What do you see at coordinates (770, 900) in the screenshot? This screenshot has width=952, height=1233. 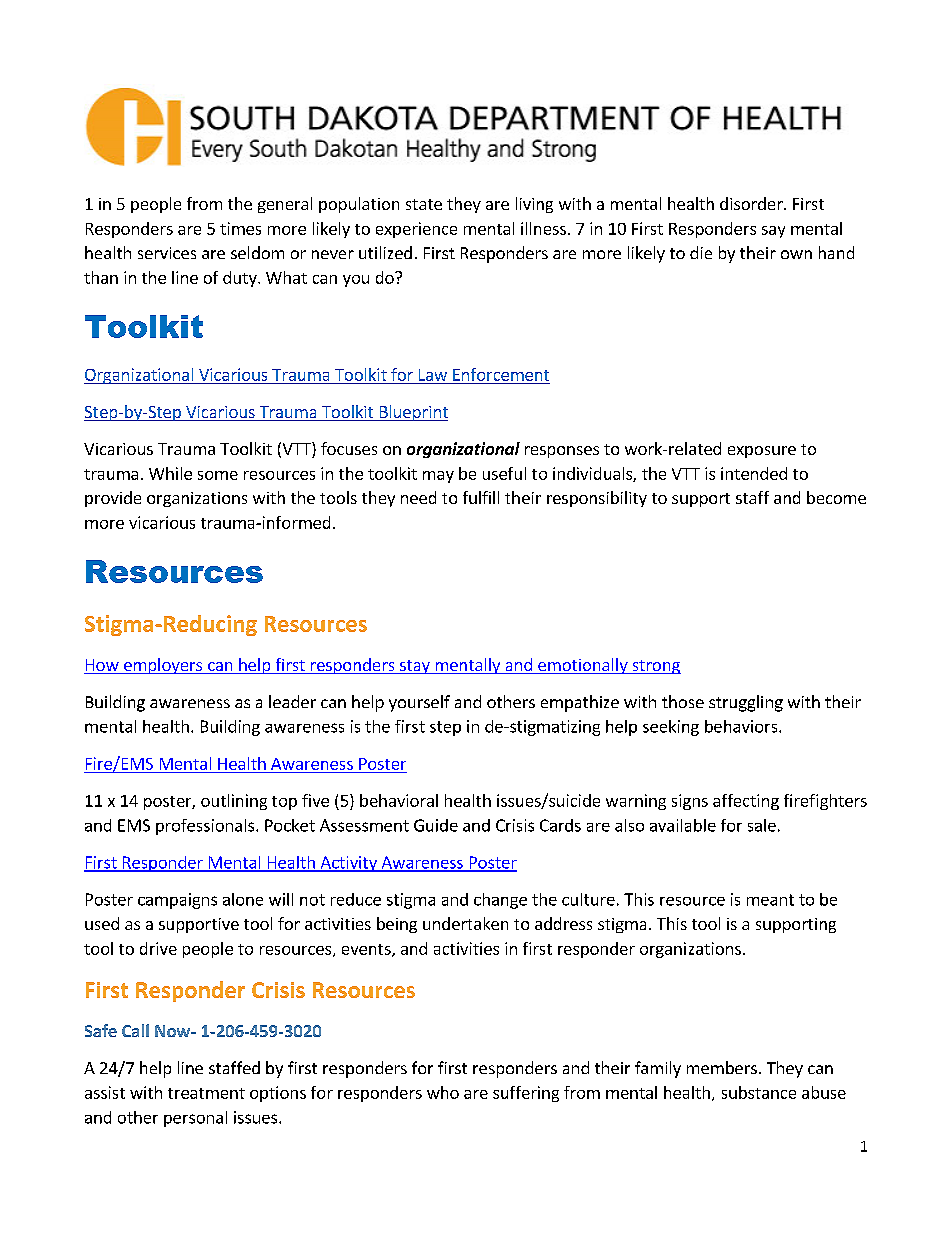 I see `meant` at bounding box center [770, 900].
